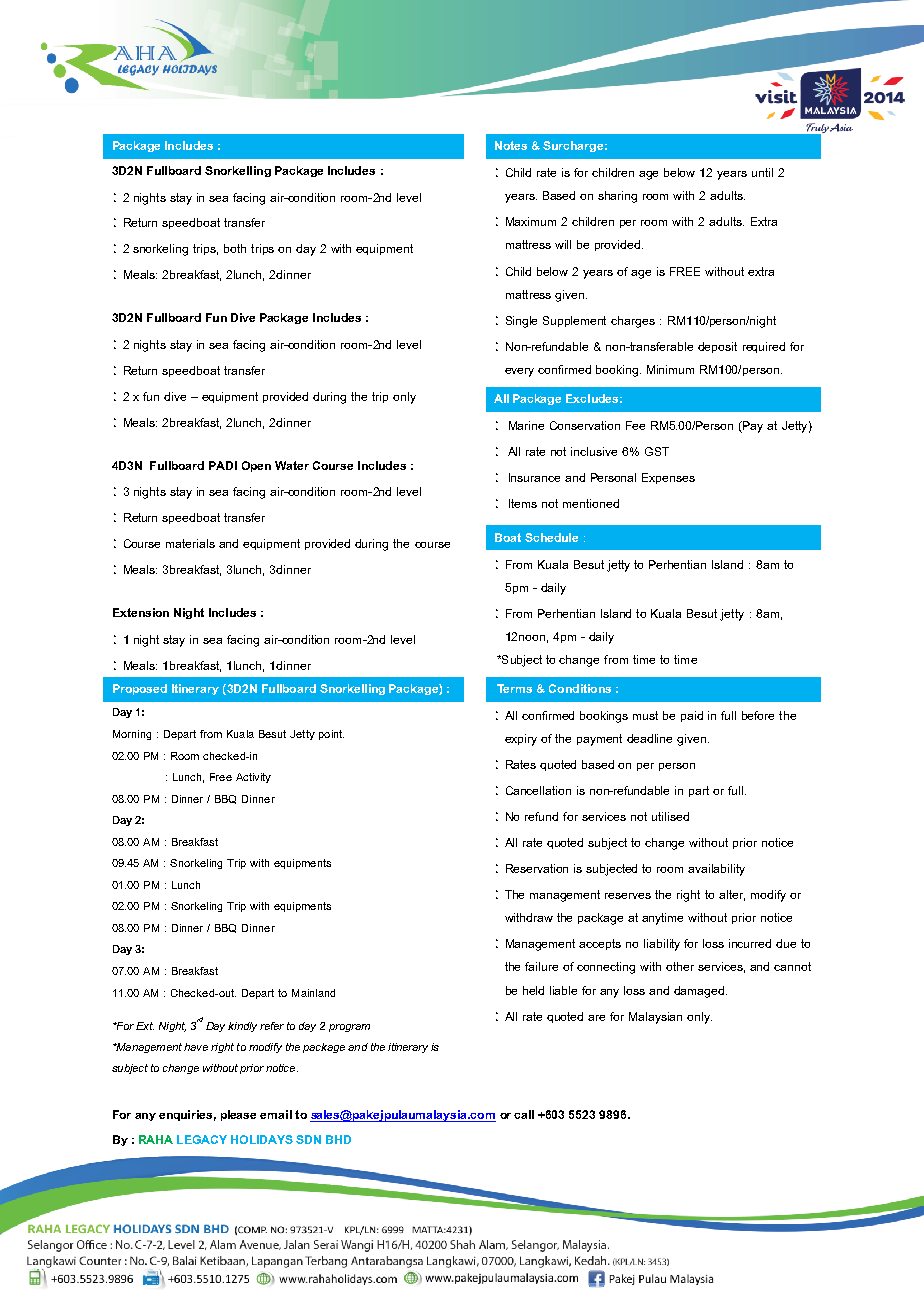 The width and height of the document is (924, 1308). Describe the element at coordinates (141, 612) in the document. I see `Extension` at that location.
